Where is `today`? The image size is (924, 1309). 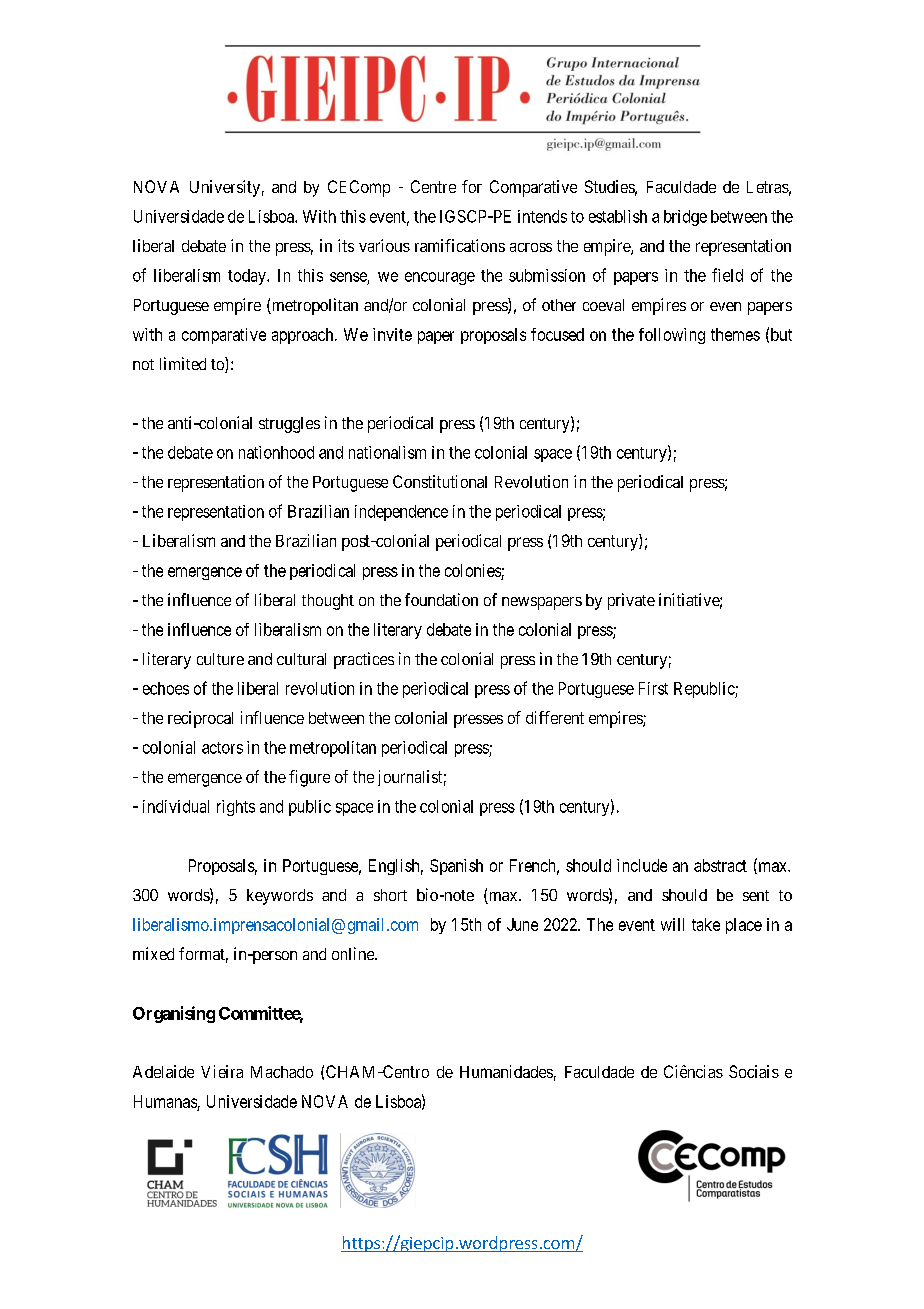 today is located at coordinates (248, 277).
